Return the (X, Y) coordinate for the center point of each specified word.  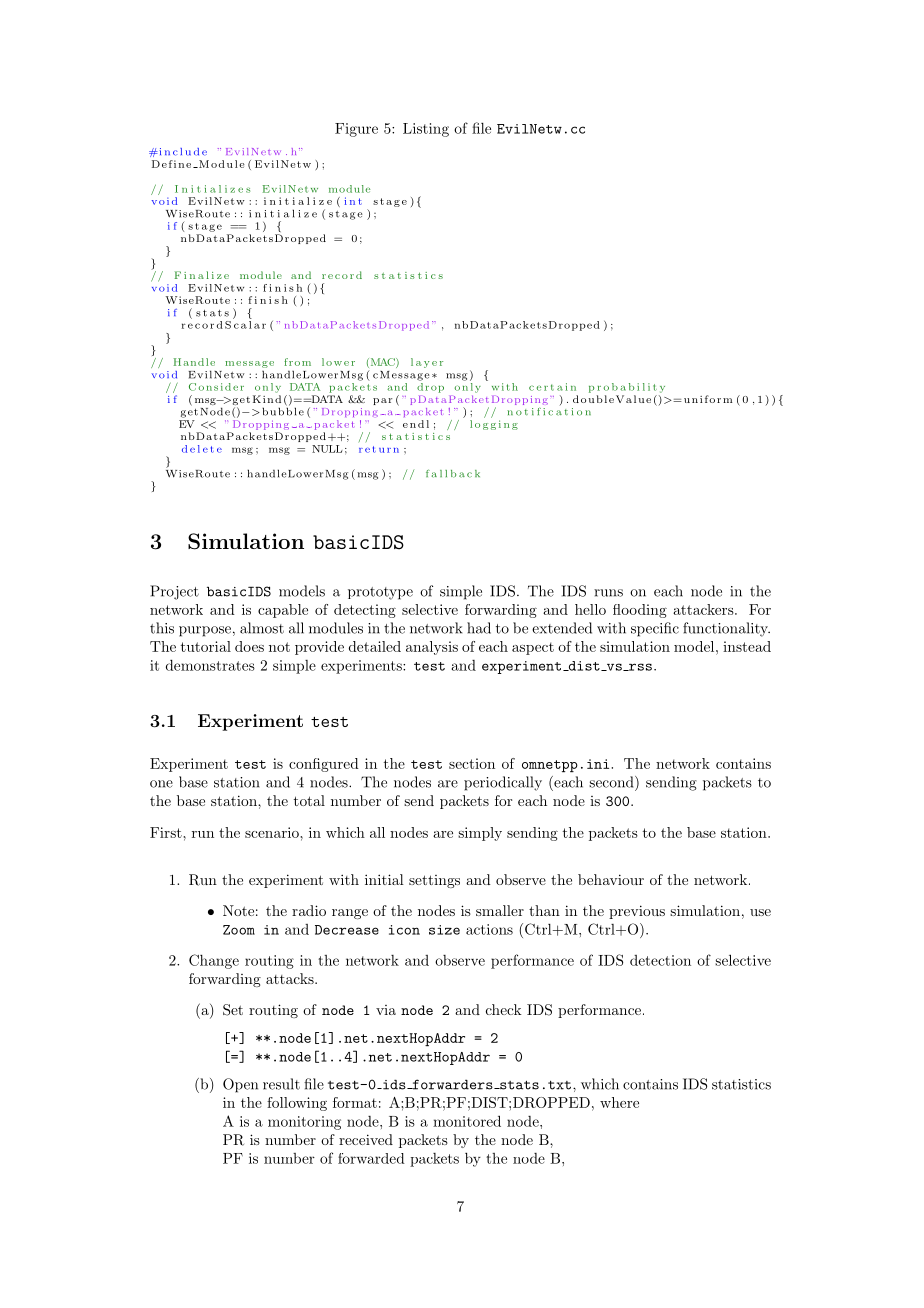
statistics (741, 1084)
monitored (467, 1121)
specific (655, 629)
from (297, 362)
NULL (327, 449)
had (479, 628)
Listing (426, 130)
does (249, 646)
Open (240, 1085)
